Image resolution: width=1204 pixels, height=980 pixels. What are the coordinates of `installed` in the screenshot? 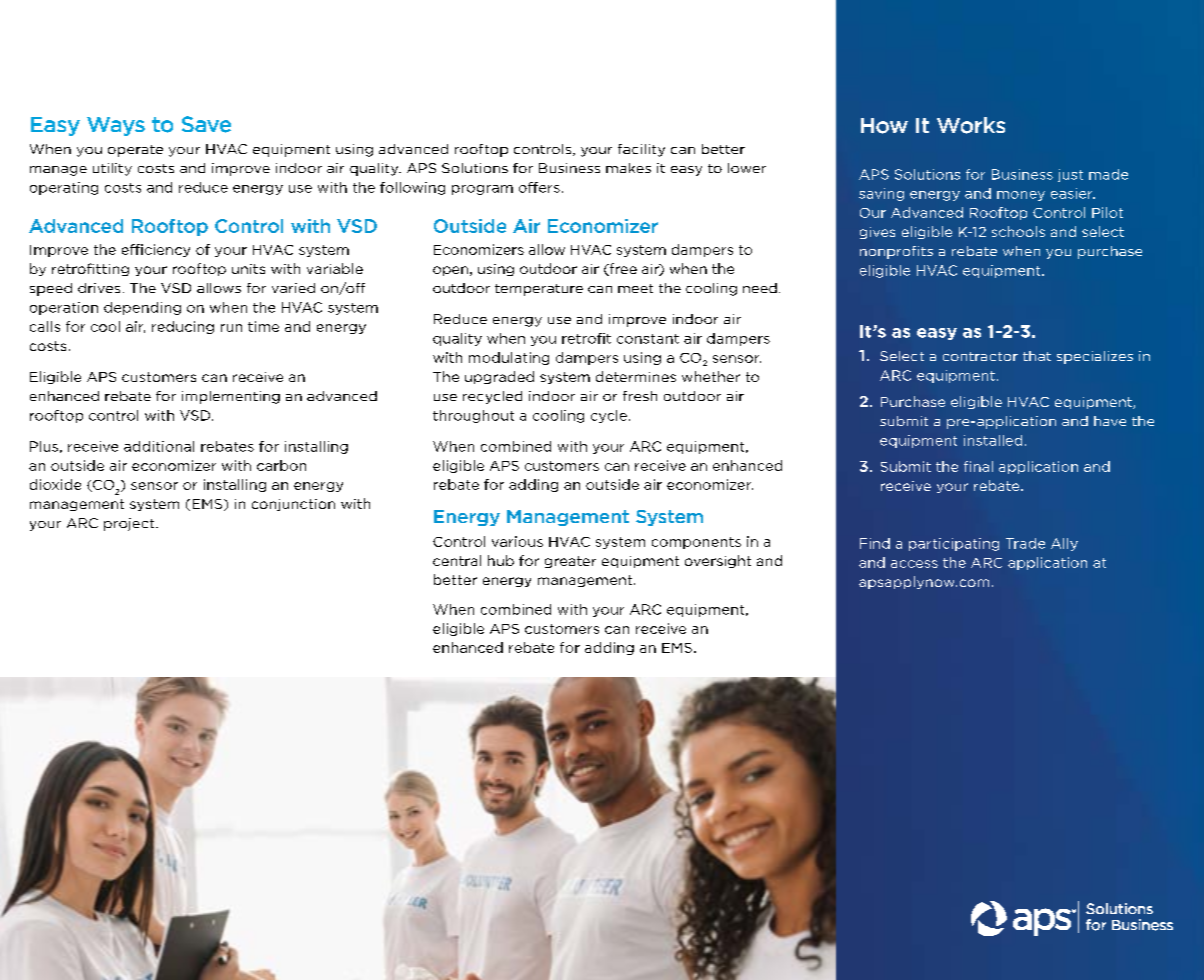 It's located at (993, 440).
